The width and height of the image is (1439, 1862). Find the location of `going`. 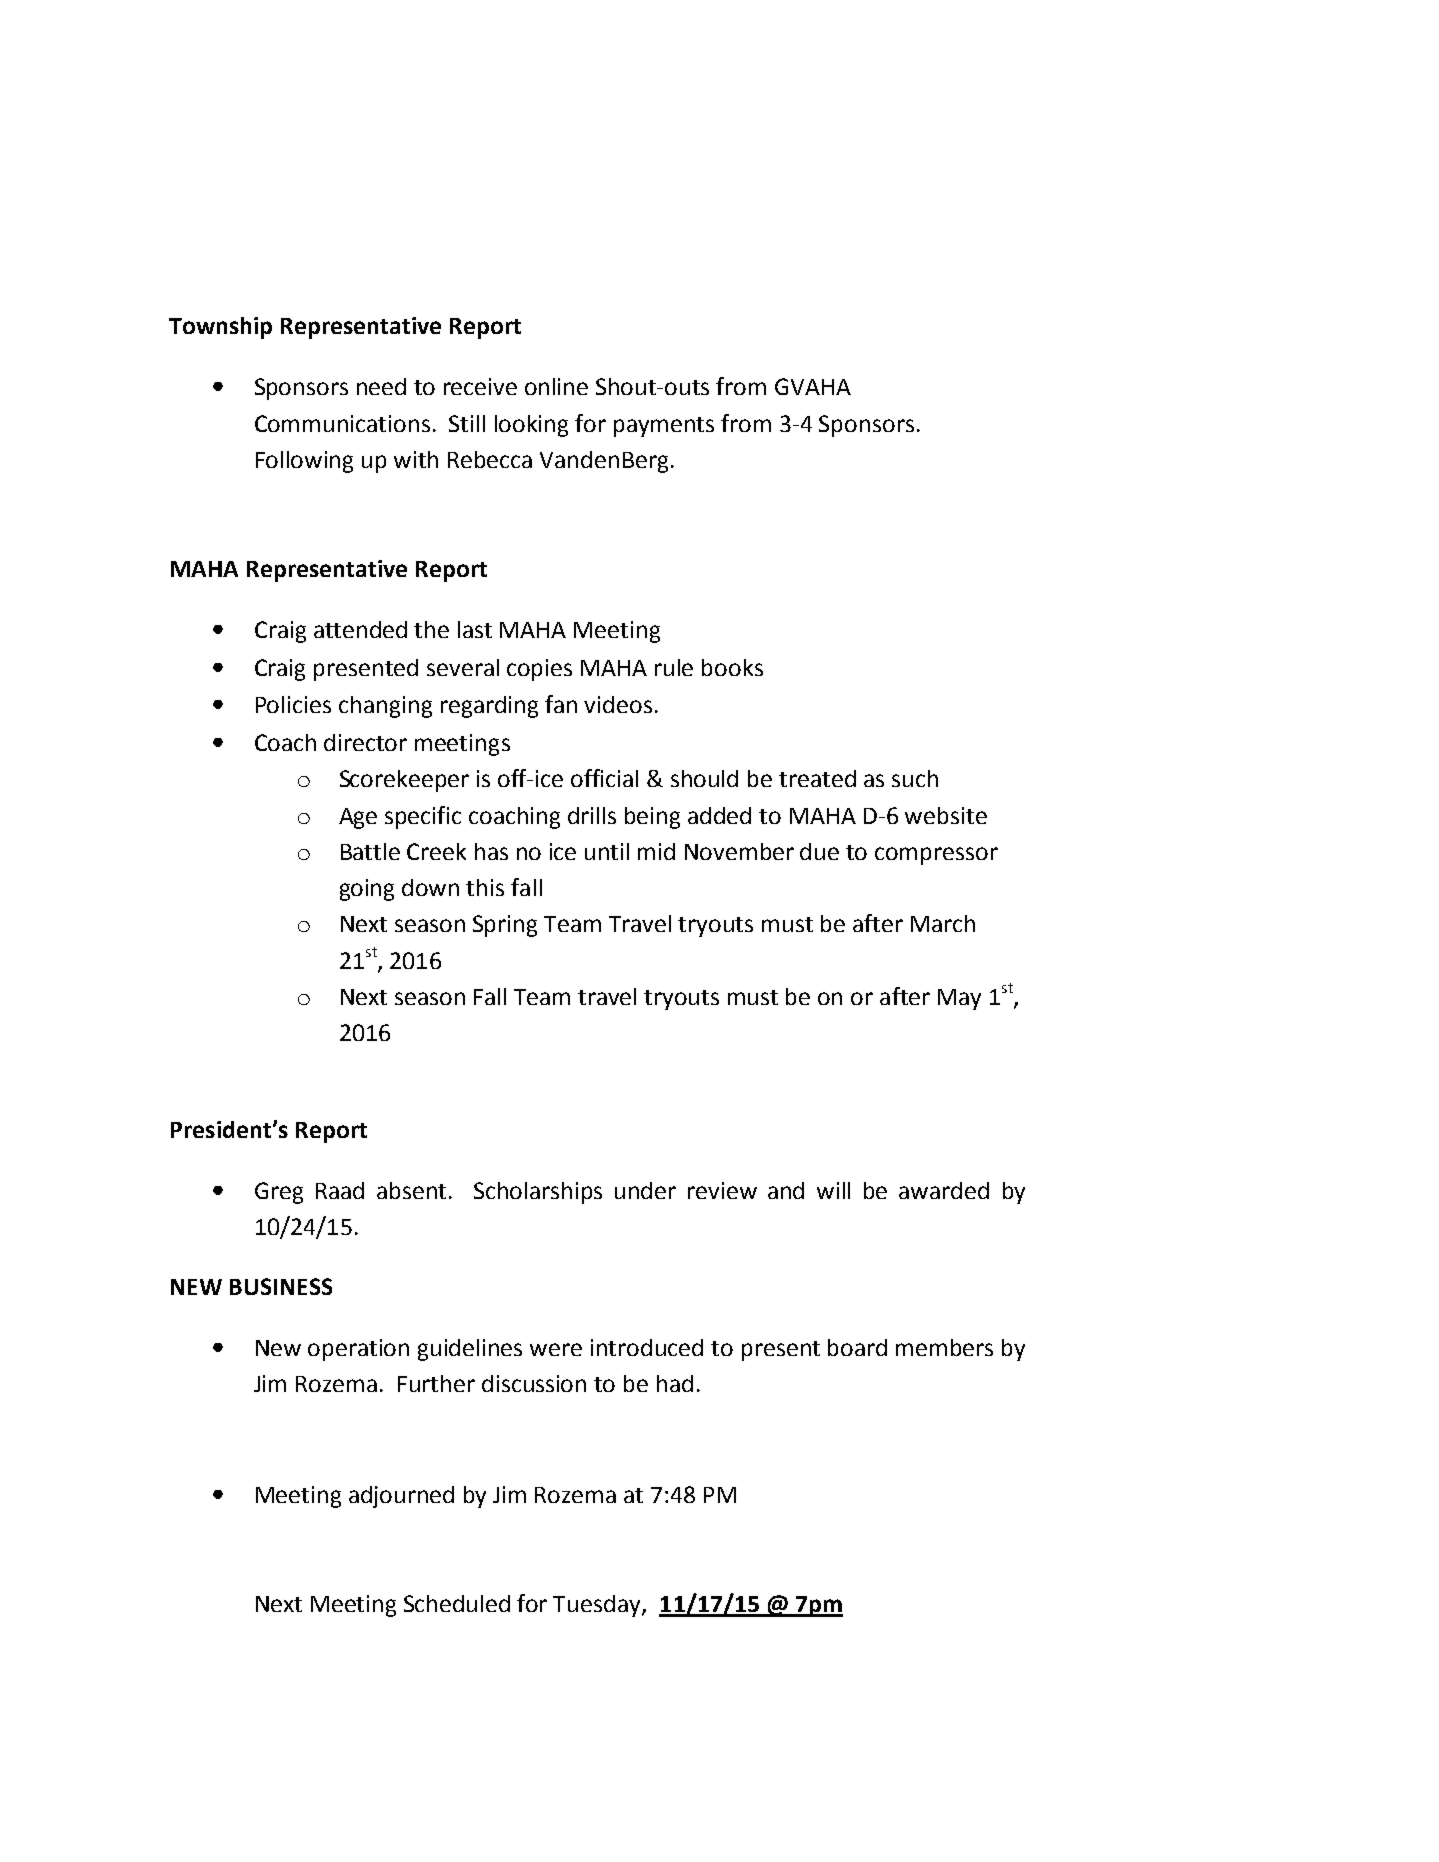

going is located at coordinates (367, 890).
